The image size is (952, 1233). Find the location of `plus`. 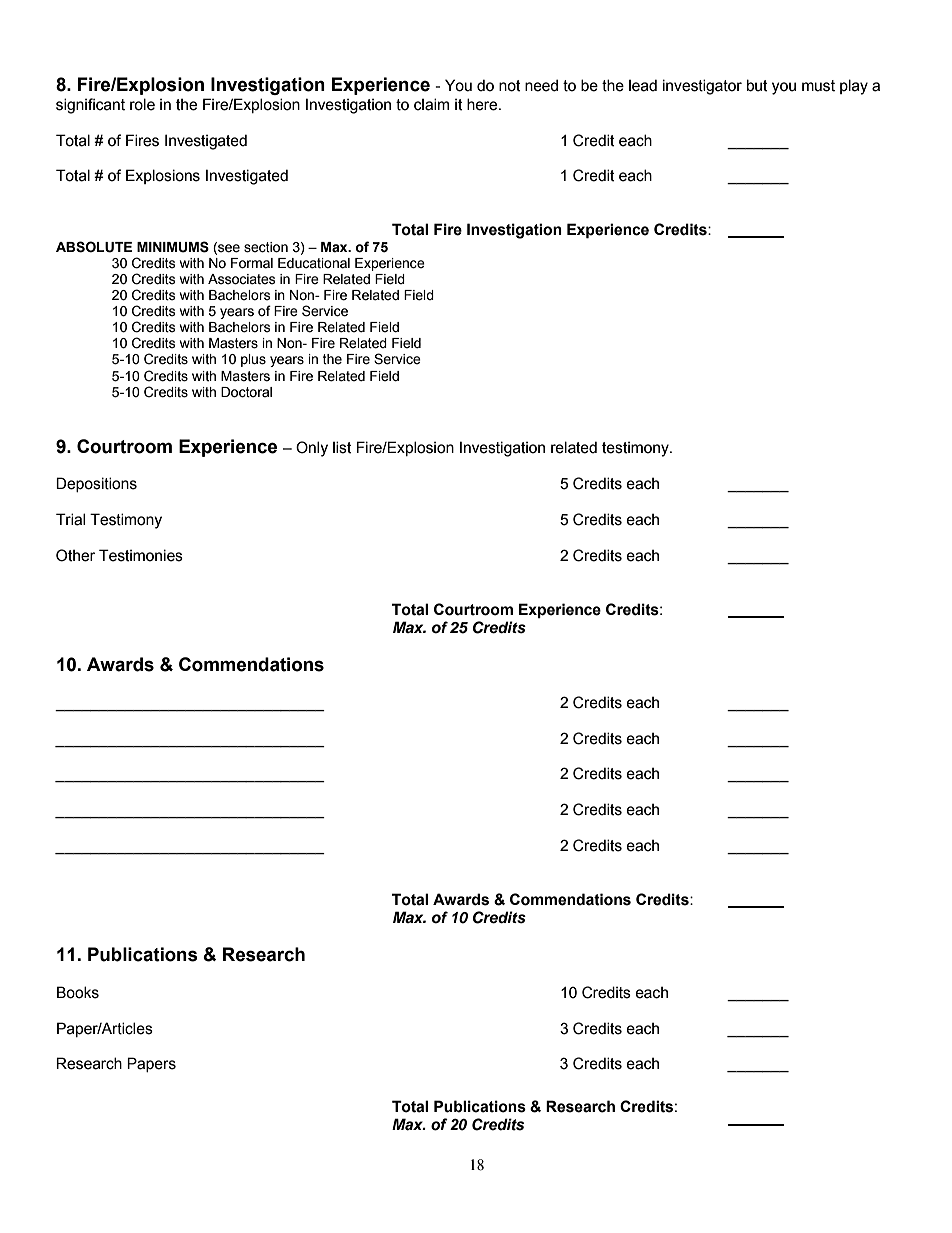

plus is located at coordinates (253, 360).
